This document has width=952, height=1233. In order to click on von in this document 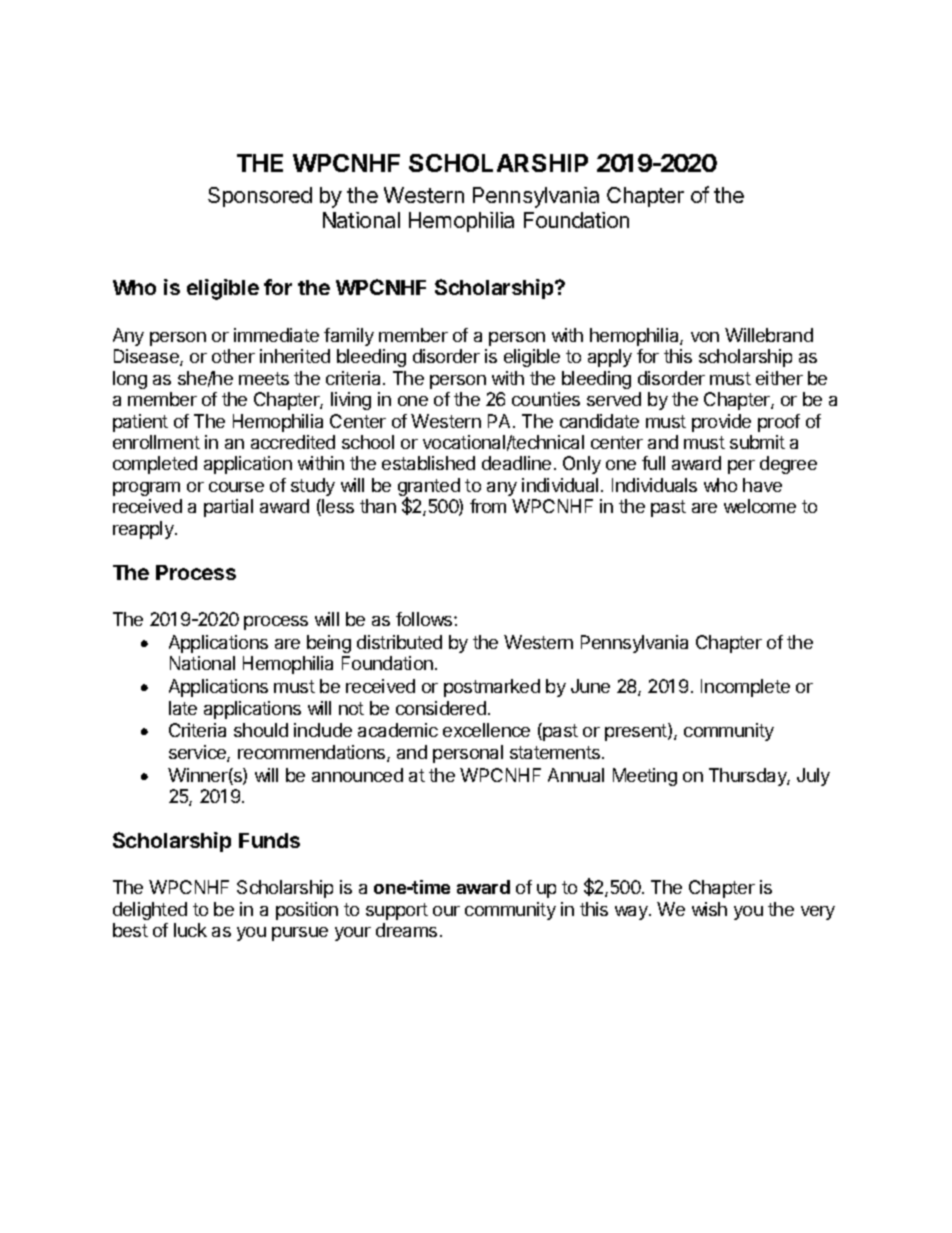, I will do `click(705, 337)`.
